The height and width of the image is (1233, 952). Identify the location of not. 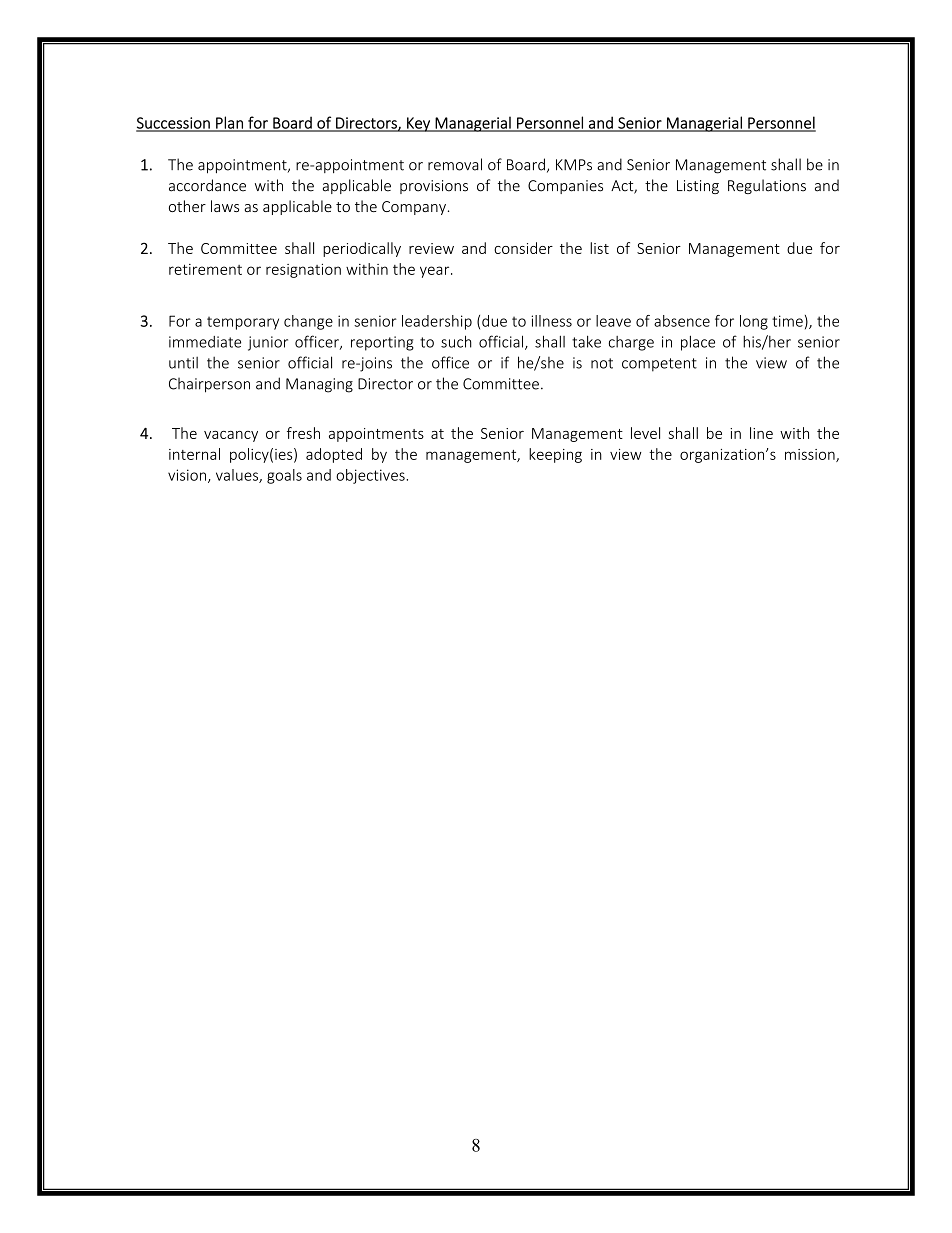
(602, 363).
